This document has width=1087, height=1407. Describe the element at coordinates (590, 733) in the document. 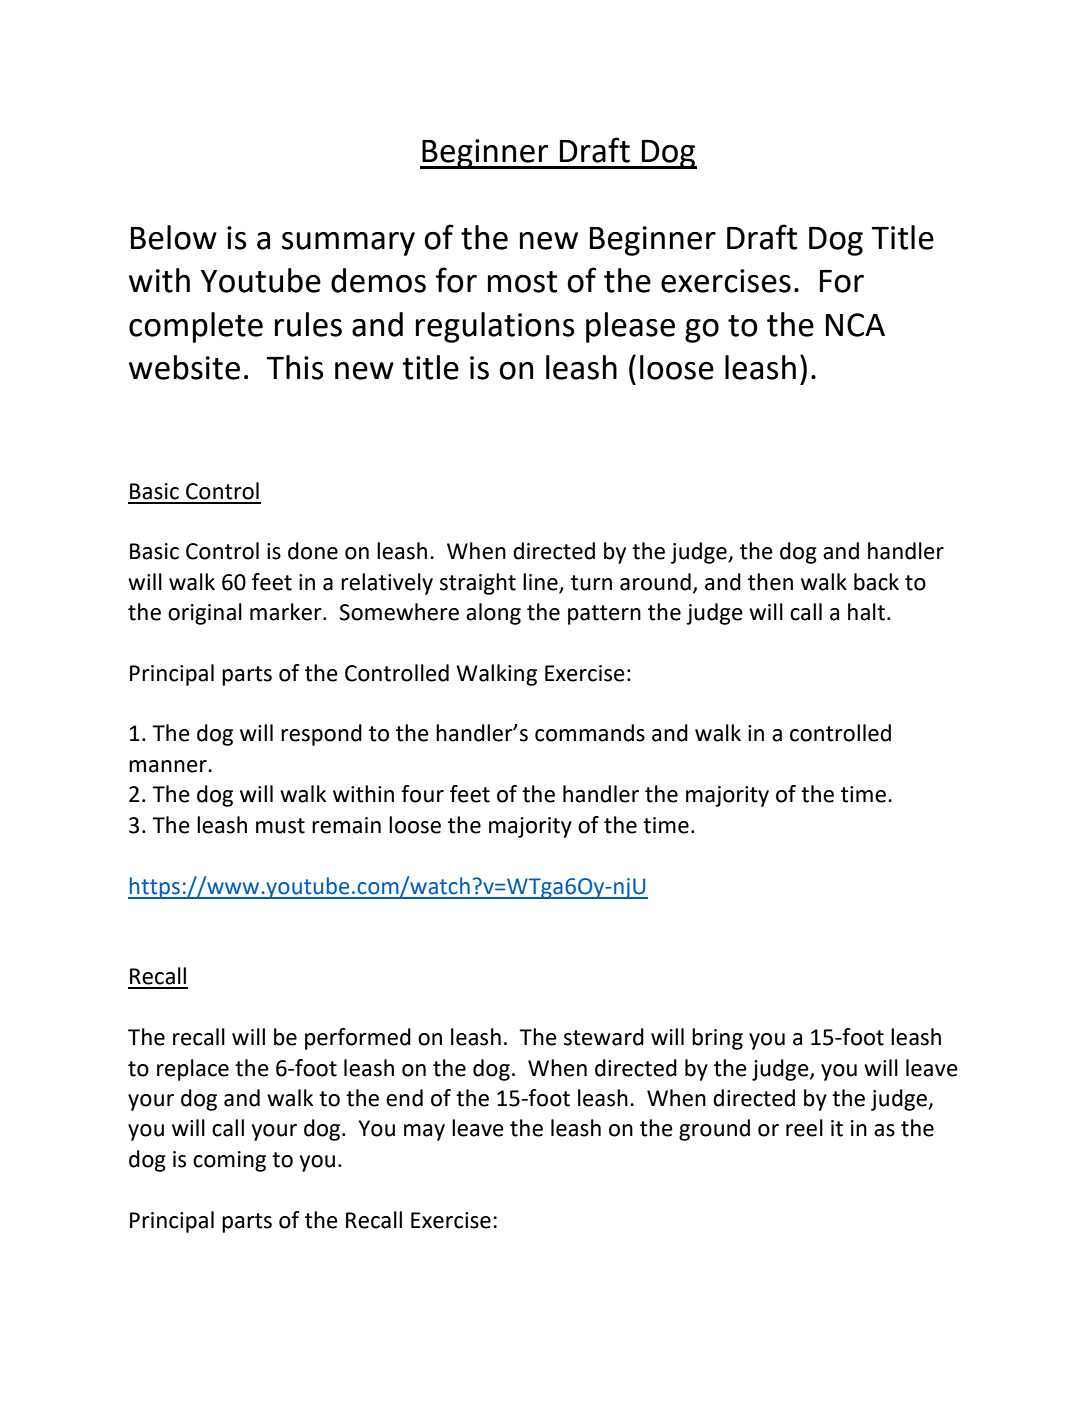

I see `commands` at that location.
